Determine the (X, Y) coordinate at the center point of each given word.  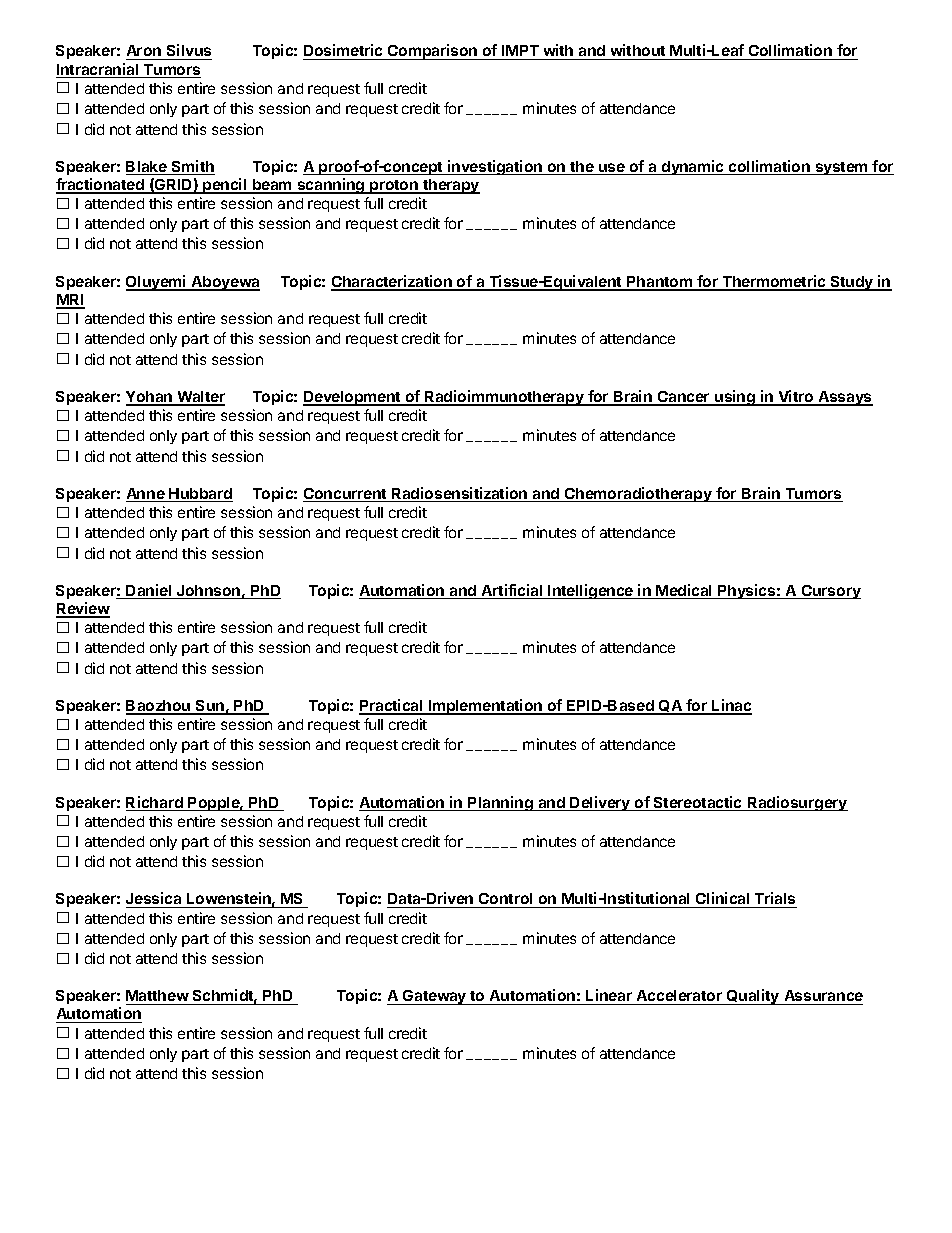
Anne (146, 495)
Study (852, 283)
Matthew (158, 997)
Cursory (830, 592)
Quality (753, 997)
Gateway (435, 997)
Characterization (392, 282)
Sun (210, 707)
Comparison (433, 52)
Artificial (512, 591)
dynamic (692, 167)
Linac (731, 706)
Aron (144, 52)
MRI (70, 301)
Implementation (486, 707)
